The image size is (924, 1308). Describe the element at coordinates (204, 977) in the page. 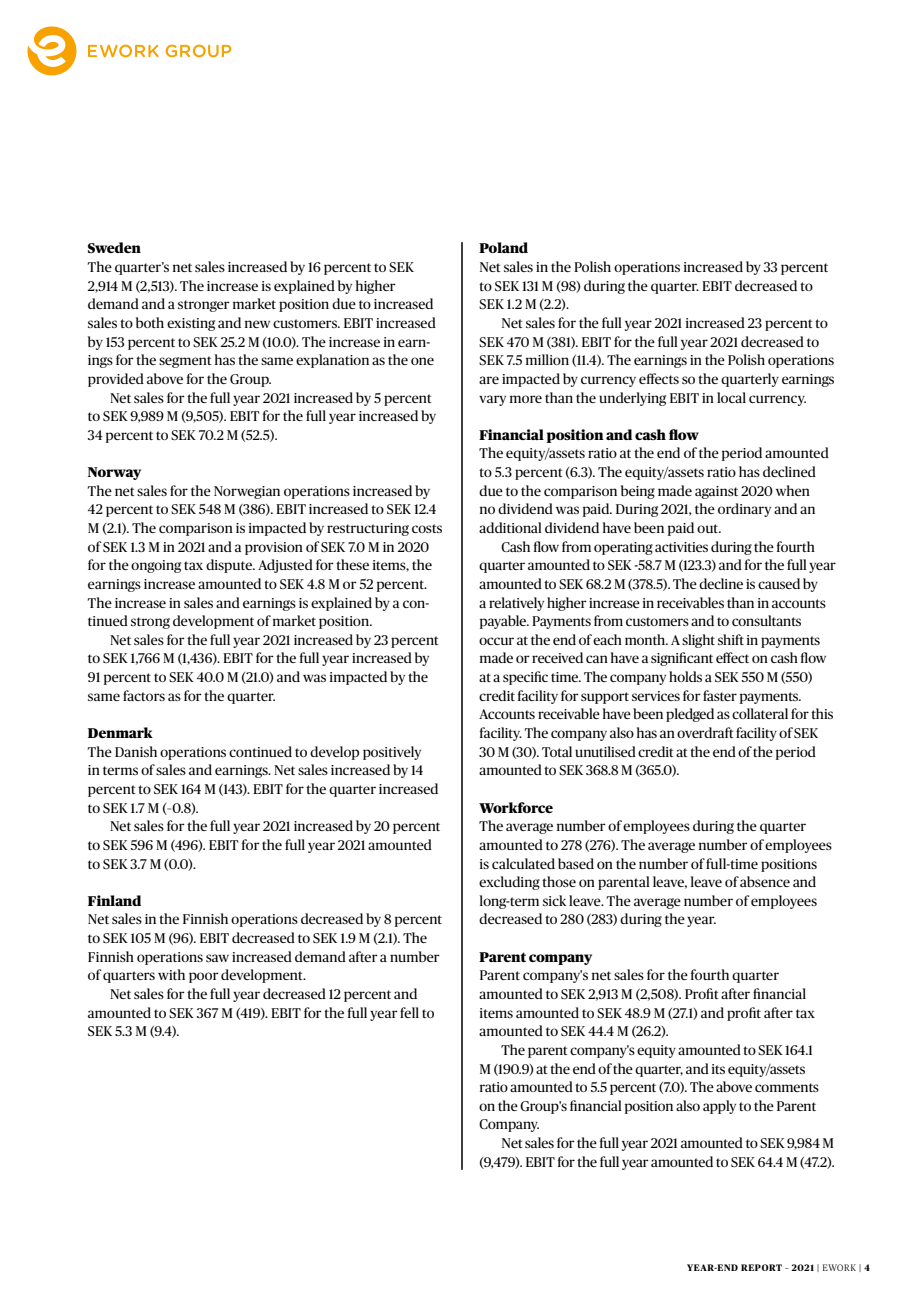

I see `poor` at that location.
